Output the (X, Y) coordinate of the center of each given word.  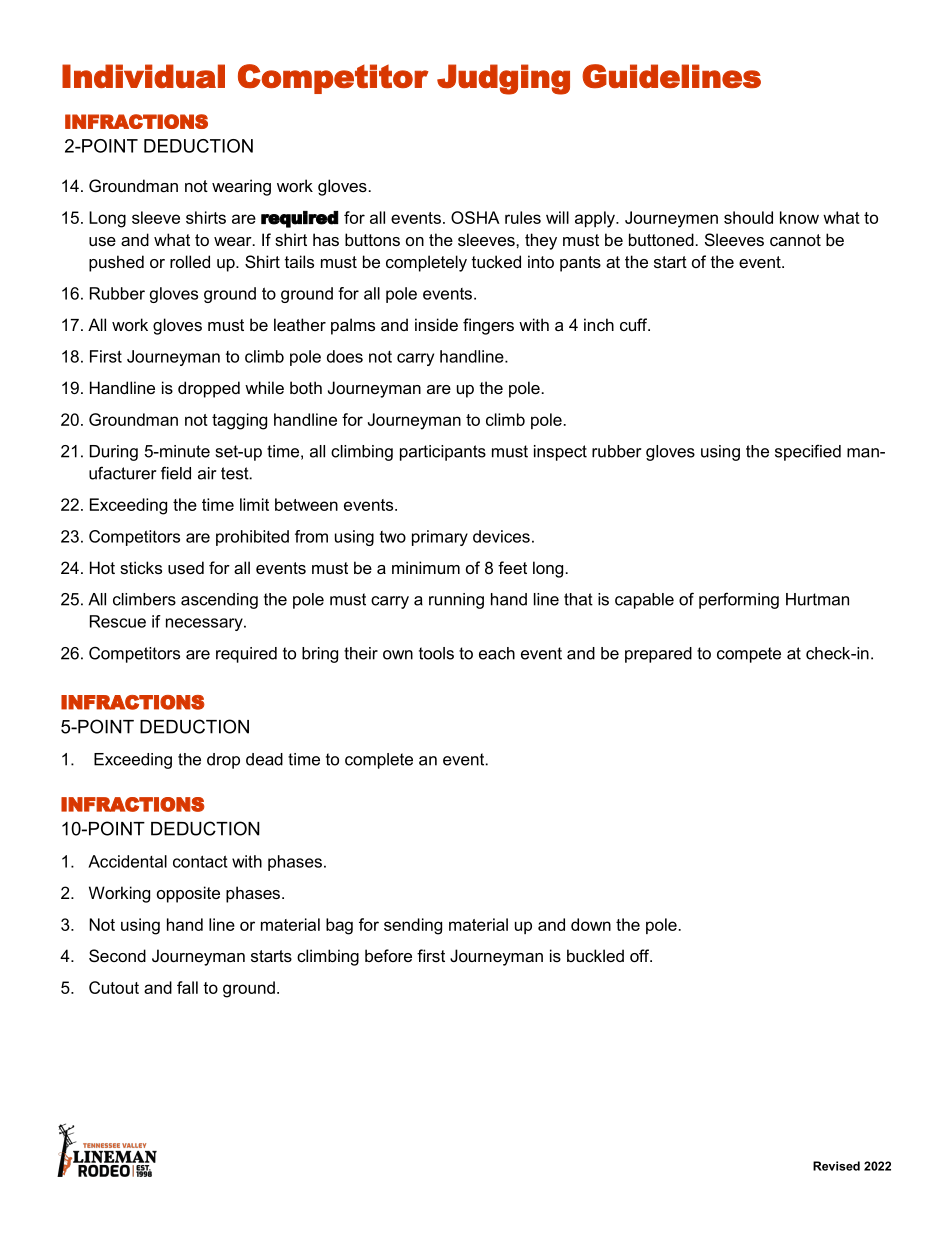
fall (187, 987)
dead (264, 759)
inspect (560, 453)
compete (749, 655)
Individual (143, 76)
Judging (503, 79)
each (497, 653)
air (207, 473)
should (748, 217)
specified (808, 452)
